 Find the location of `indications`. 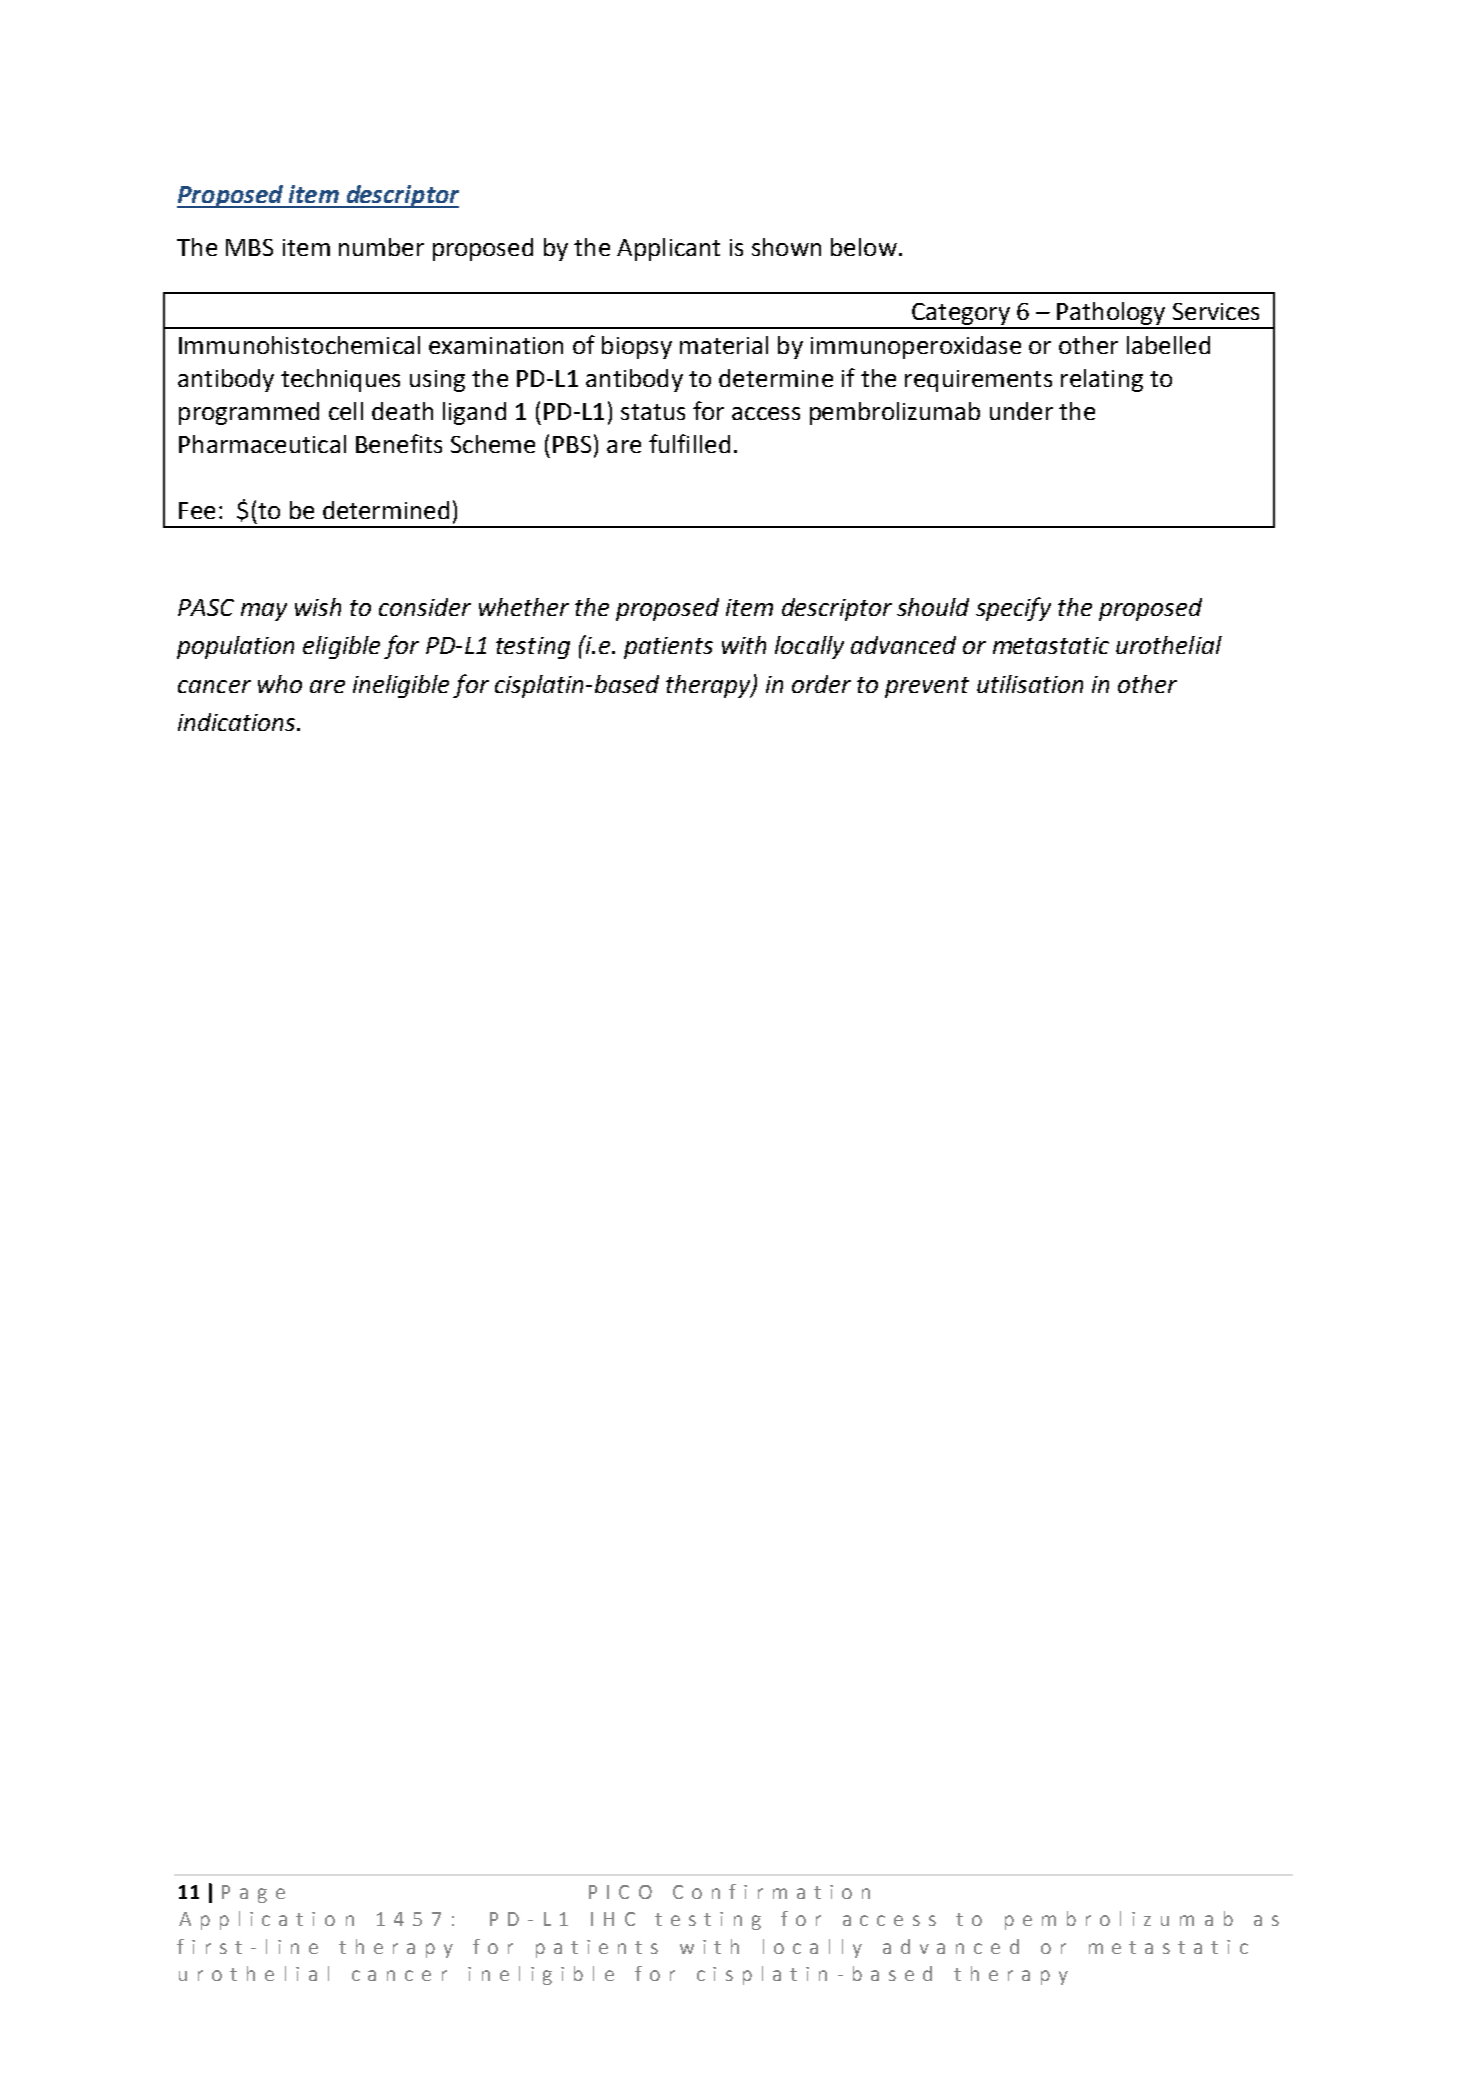

indications is located at coordinates (238, 722).
